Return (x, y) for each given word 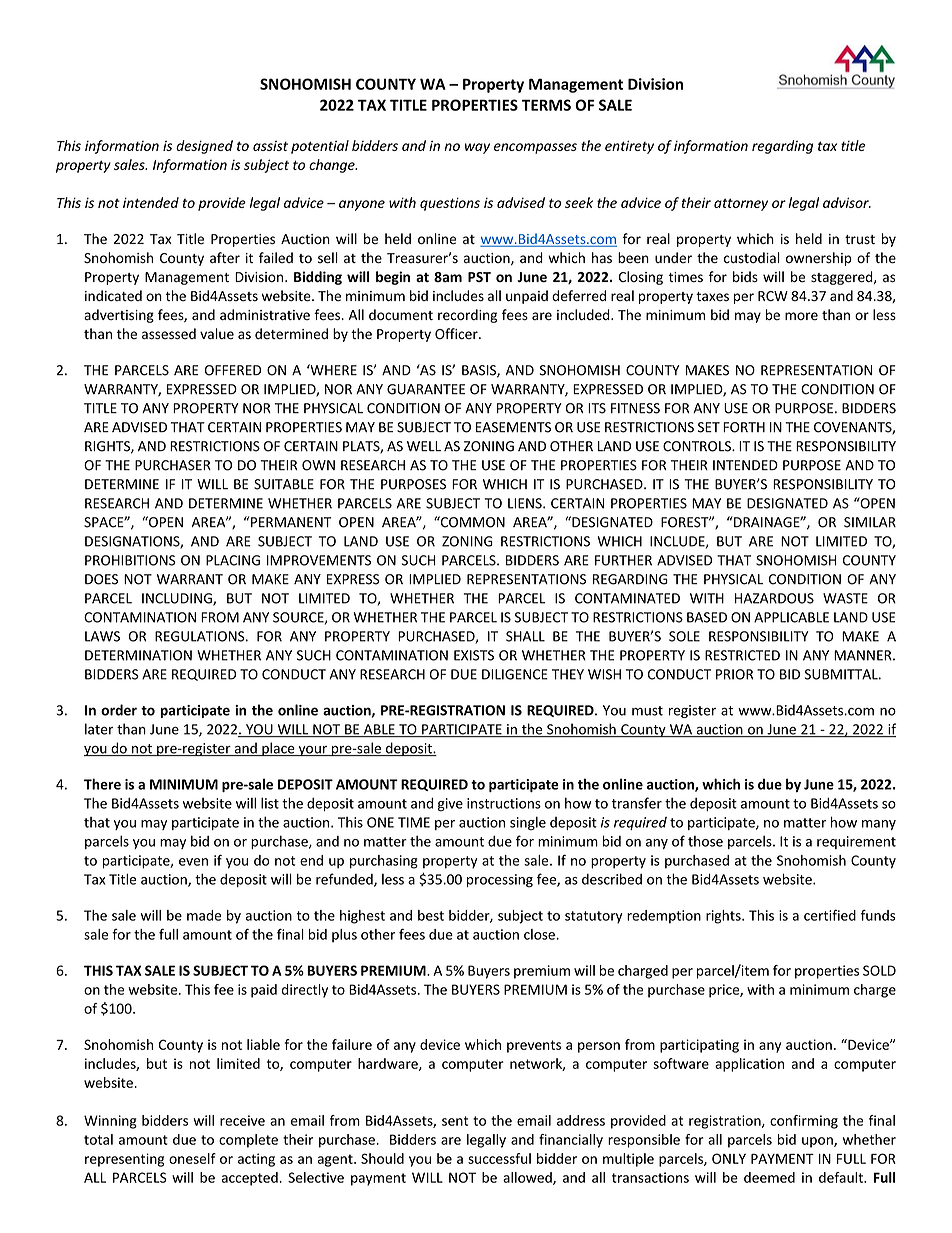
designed (204, 147)
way (477, 148)
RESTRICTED (742, 655)
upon (818, 1142)
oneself (192, 1158)
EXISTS (474, 655)
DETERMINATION (138, 655)
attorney (741, 204)
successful (499, 1158)
